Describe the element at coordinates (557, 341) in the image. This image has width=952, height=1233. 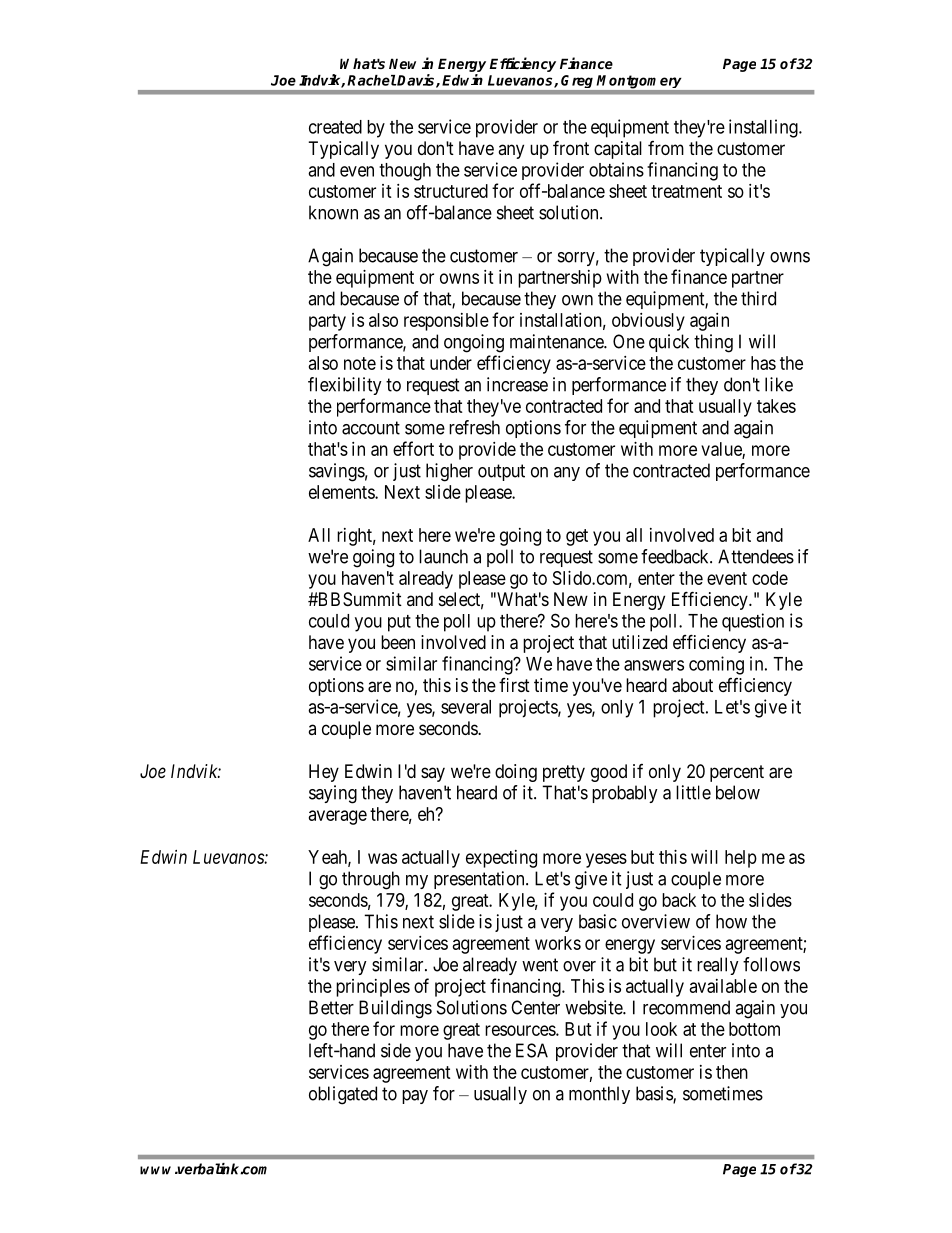
I see `maintenance` at that location.
